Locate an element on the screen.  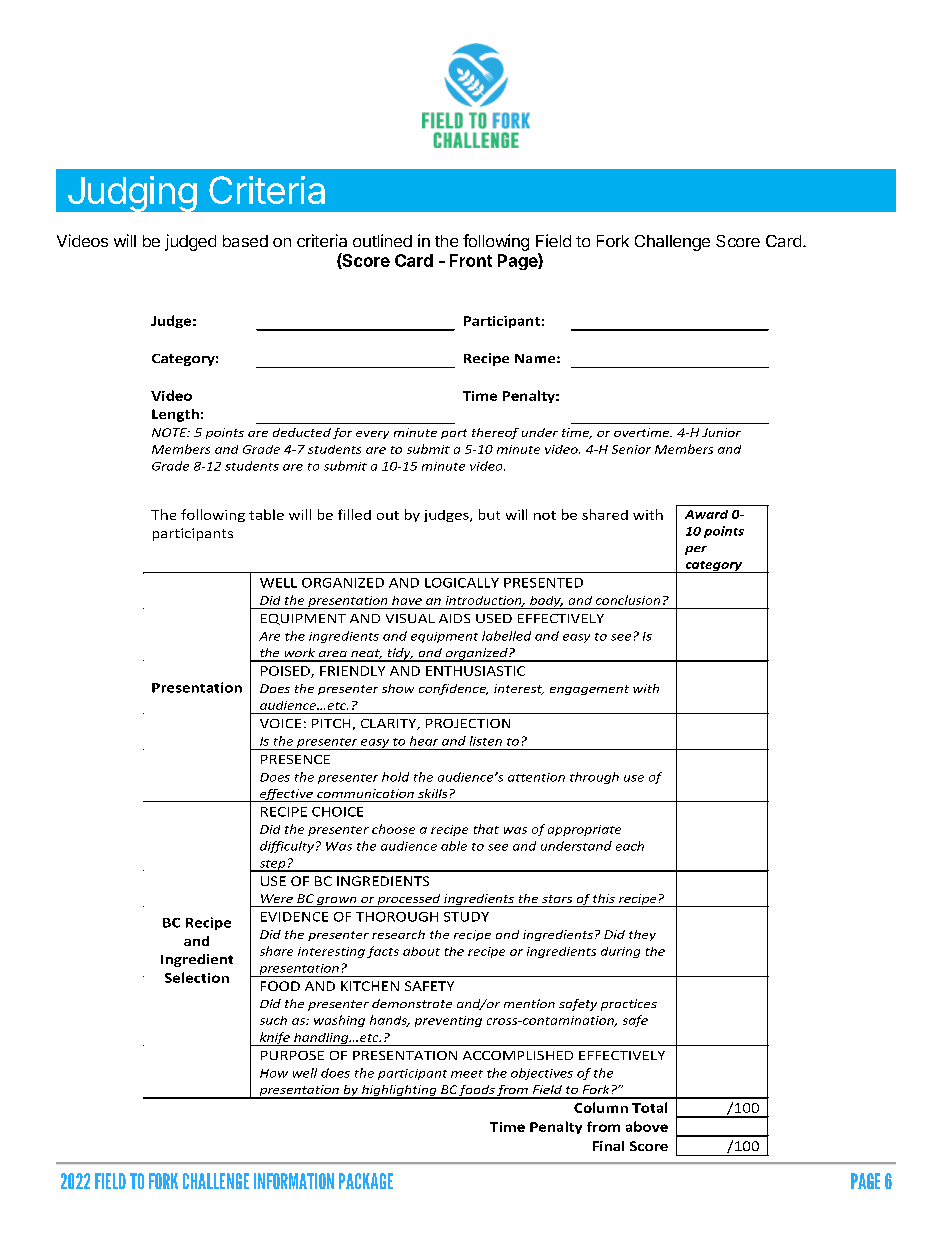
they is located at coordinates (642, 935).
